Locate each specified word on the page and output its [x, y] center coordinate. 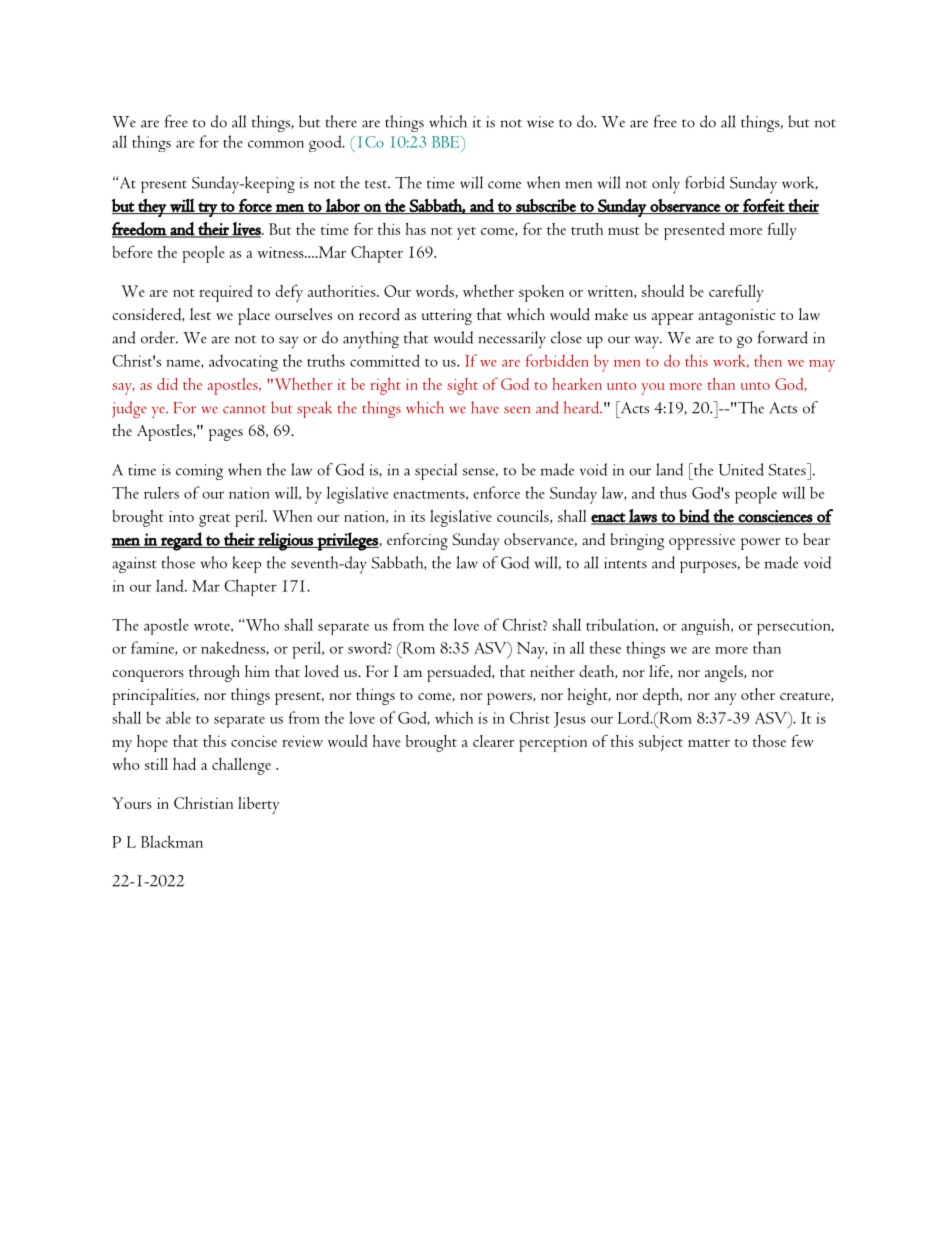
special [436, 471]
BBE [447, 142]
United [741, 469]
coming [199, 472]
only [666, 185]
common [276, 144]
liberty [259, 805]
